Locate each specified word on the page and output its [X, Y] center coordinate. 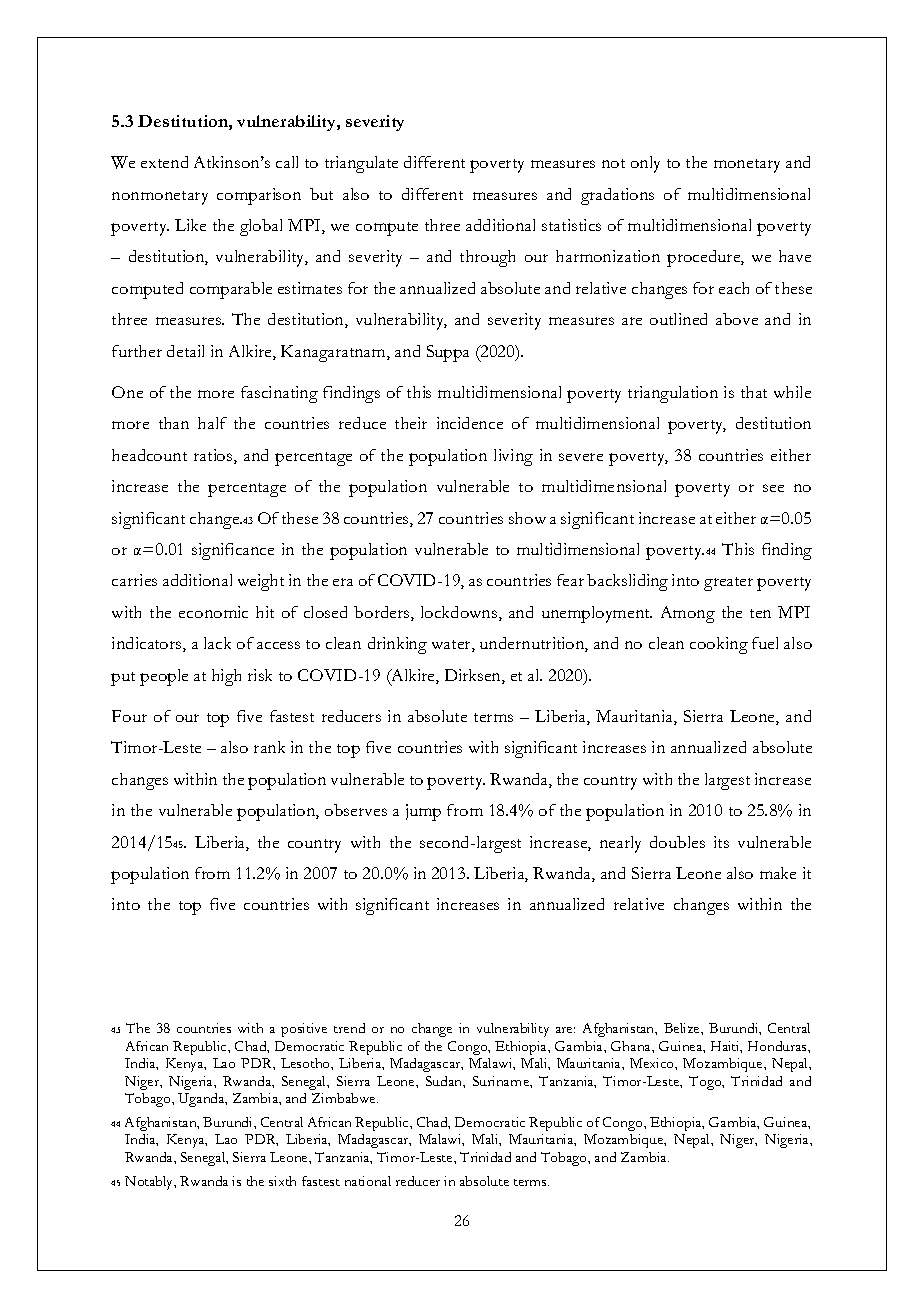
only [645, 164]
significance [233, 551]
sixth [282, 1181]
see [773, 488]
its [721, 842]
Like [190, 225]
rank [269, 747]
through [487, 258]
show [527, 518]
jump [423, 812]
